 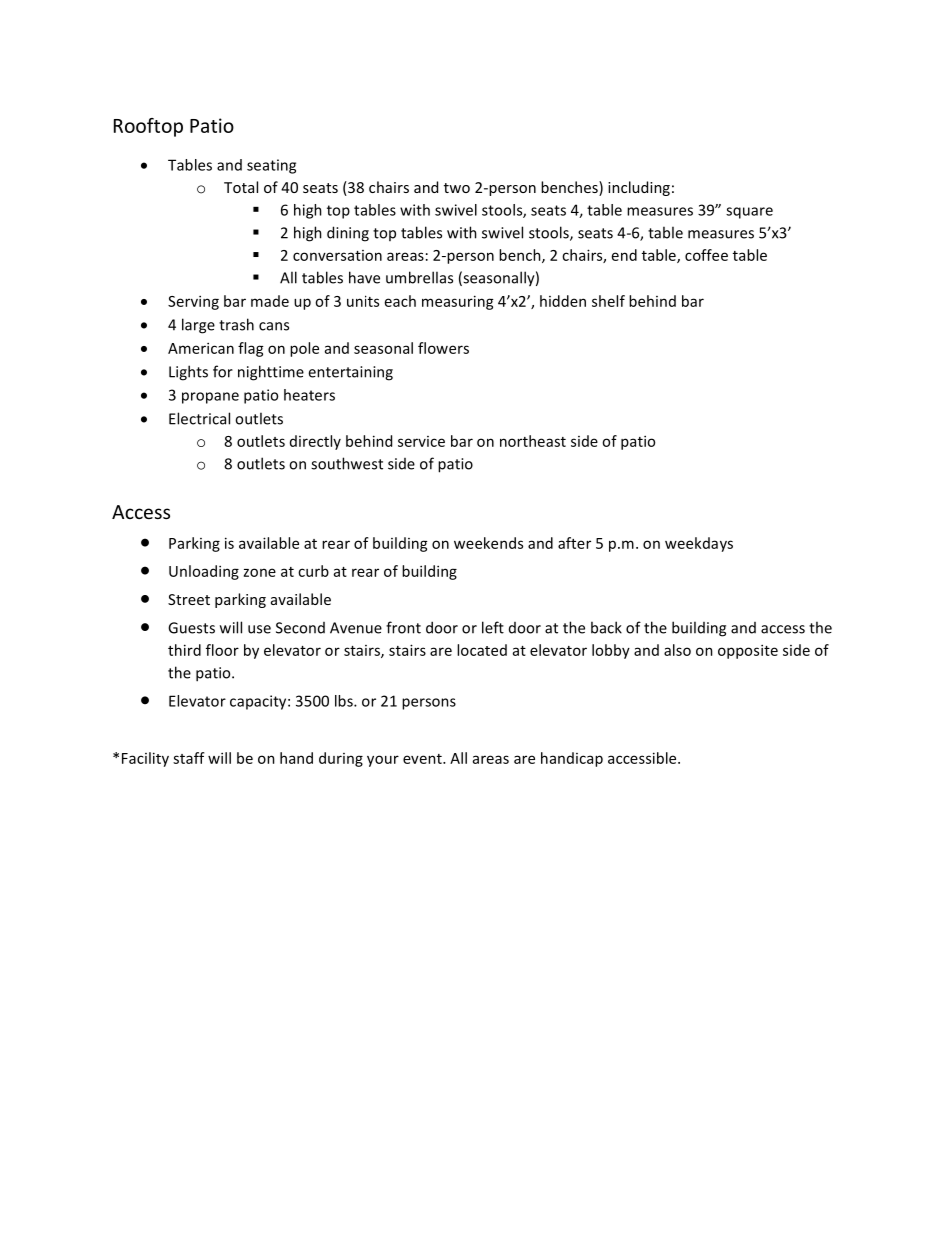 What do you see at coordinates (457, 188) in the screenshot?
I see `two` at bounding box center [457, 188].
